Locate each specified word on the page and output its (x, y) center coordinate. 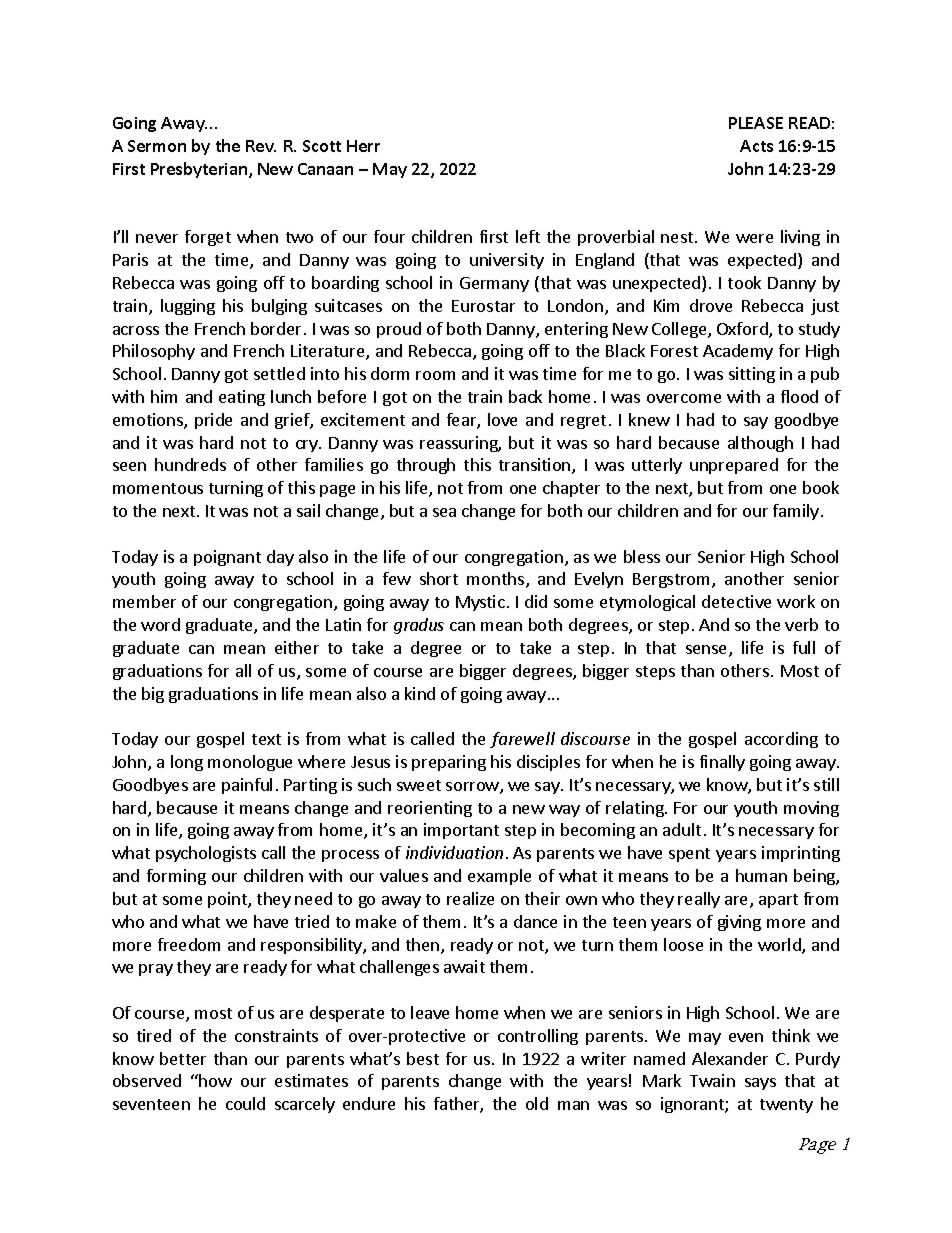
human (761, 875)
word (160, 624)
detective (736, 601)
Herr (363, 146)
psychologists (206, 854)
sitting (752, 375)
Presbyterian (200, 170)
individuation (454, 852)
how (215, 1080)
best (423, 1058)
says (760, 1084)
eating (242, 398)
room (435, 375)
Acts (756, 146)
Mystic (480, 603)
